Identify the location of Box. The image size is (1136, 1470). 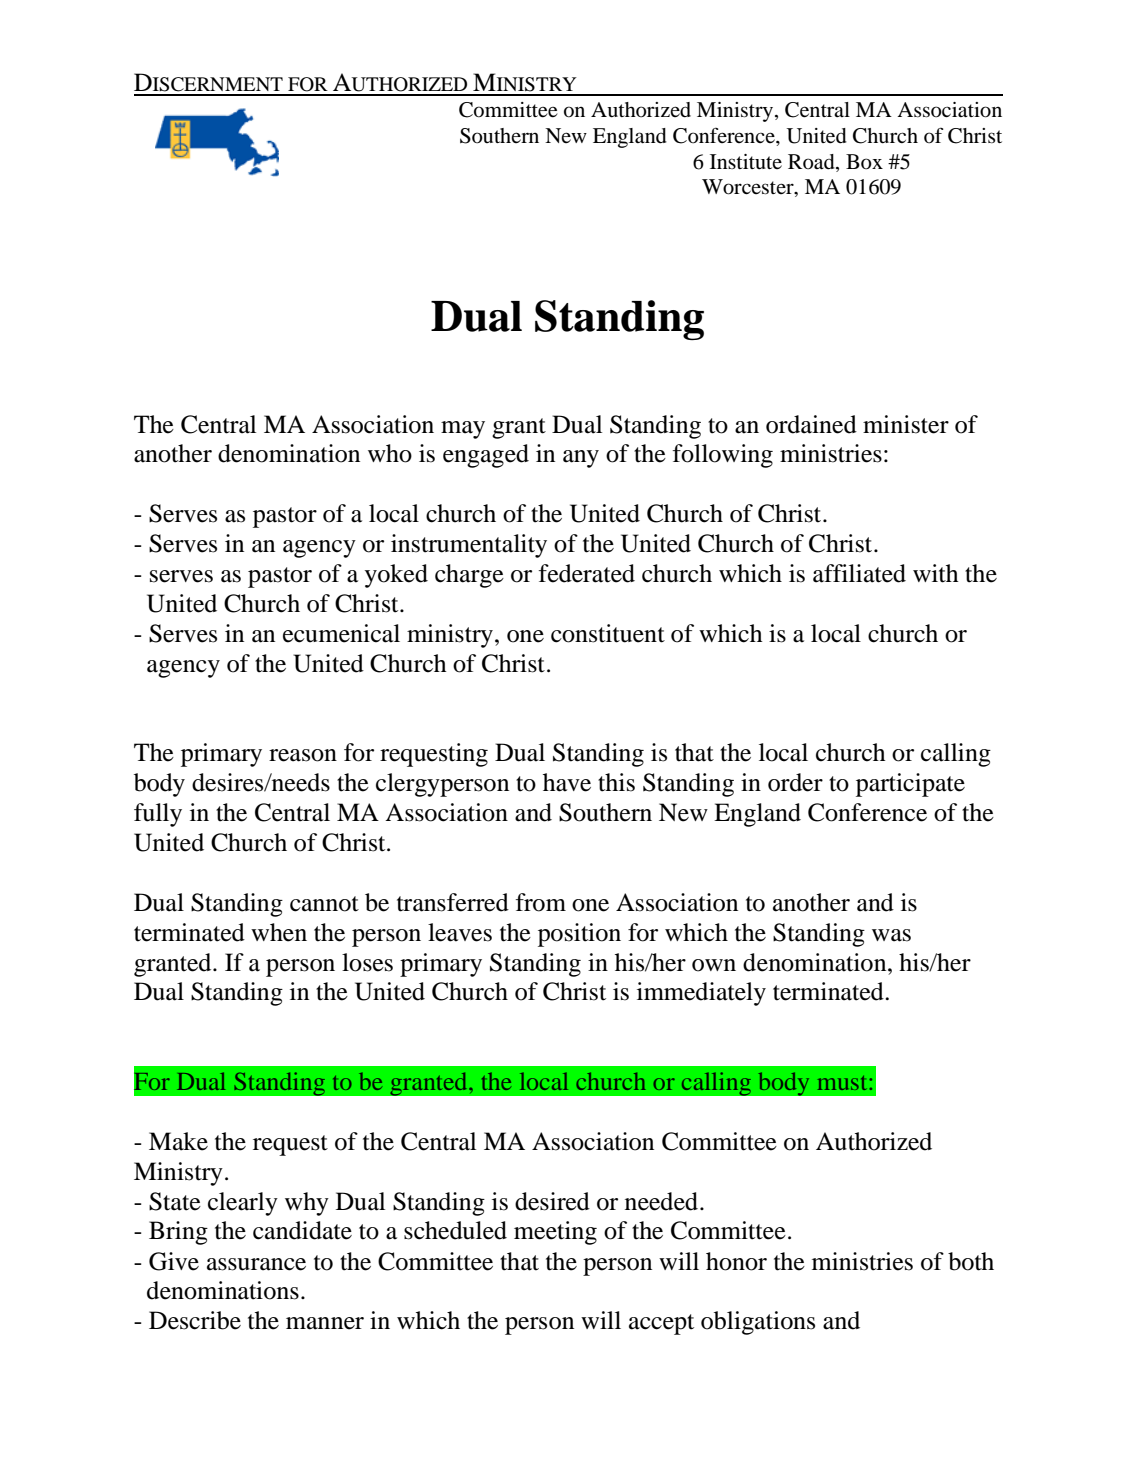
(864, 162).
